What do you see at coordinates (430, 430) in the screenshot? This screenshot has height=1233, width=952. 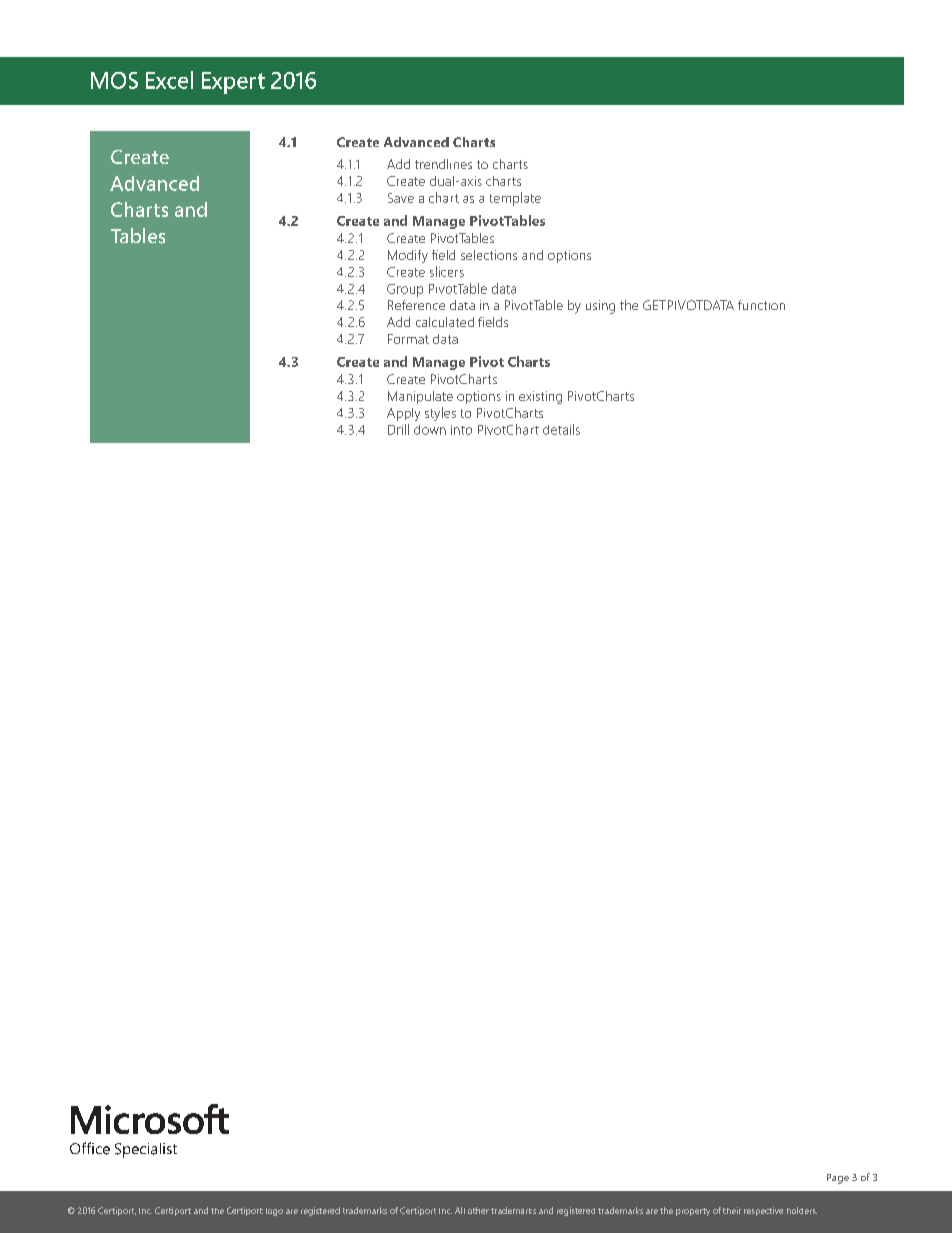 I see `down` at bounding box center [430, 430].
